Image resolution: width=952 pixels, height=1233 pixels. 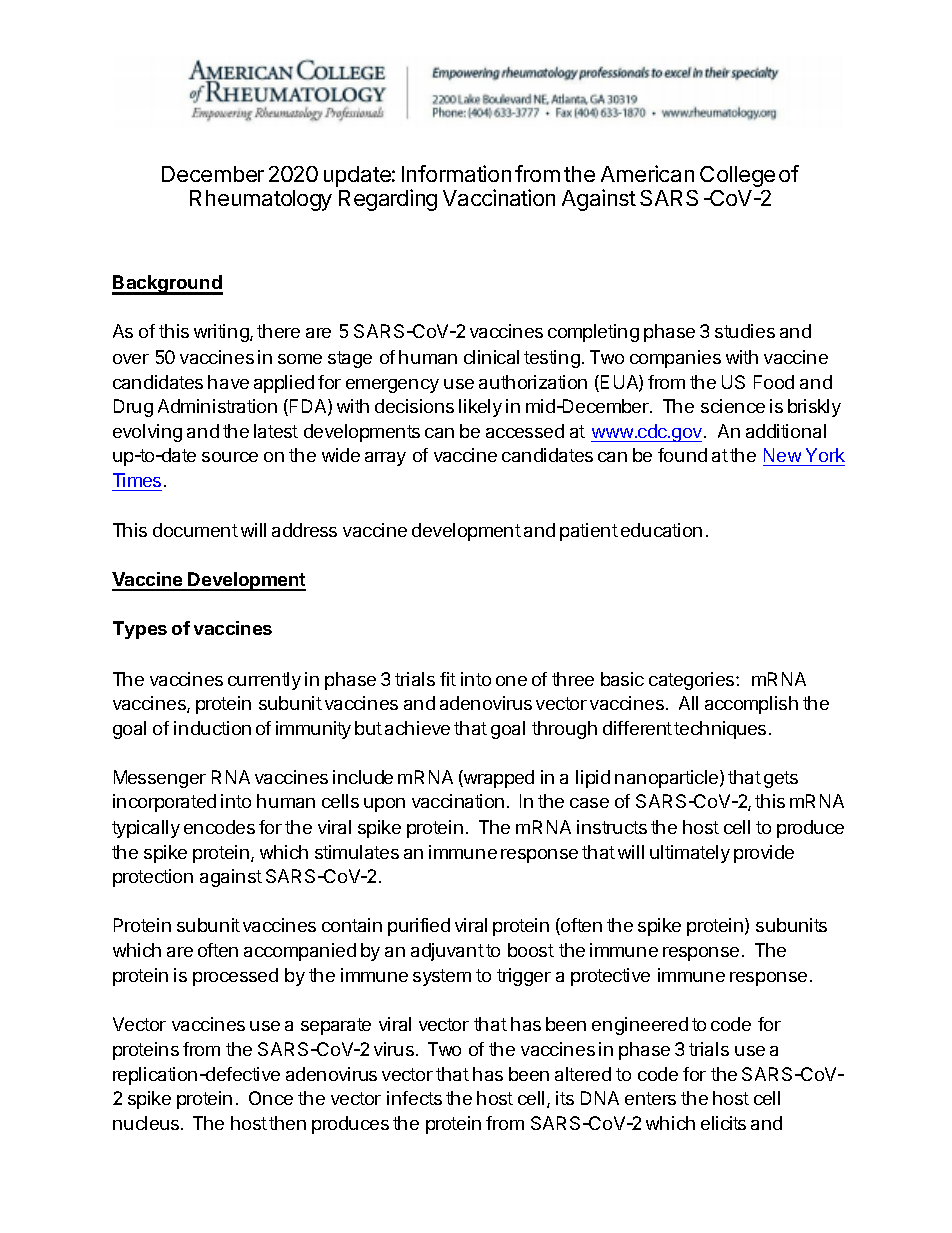 What do you see at coordinates (456, 173) in the image?
I see `Information` at bounding box center [456, 173].
